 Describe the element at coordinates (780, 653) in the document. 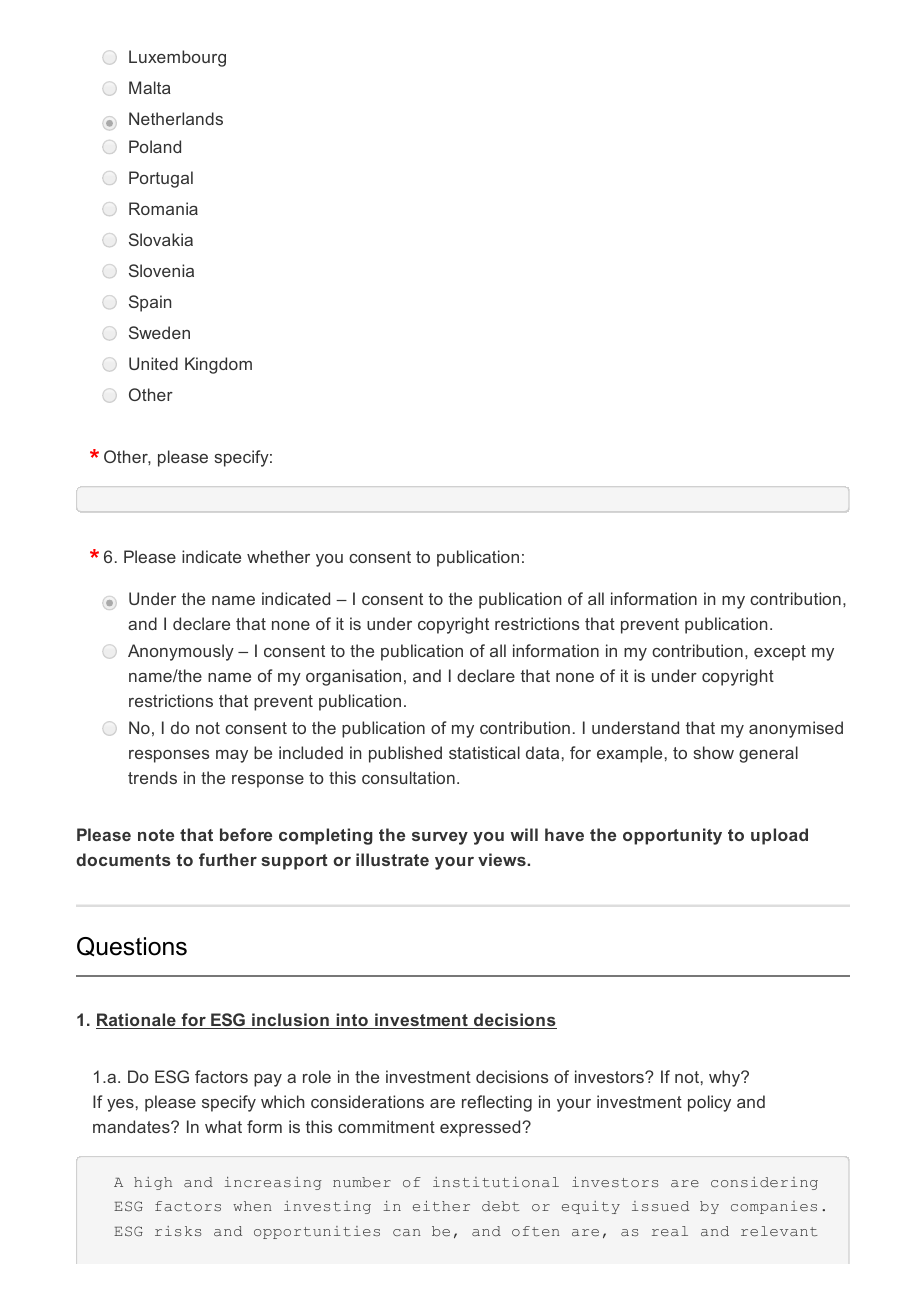

I see `except` at that location.
